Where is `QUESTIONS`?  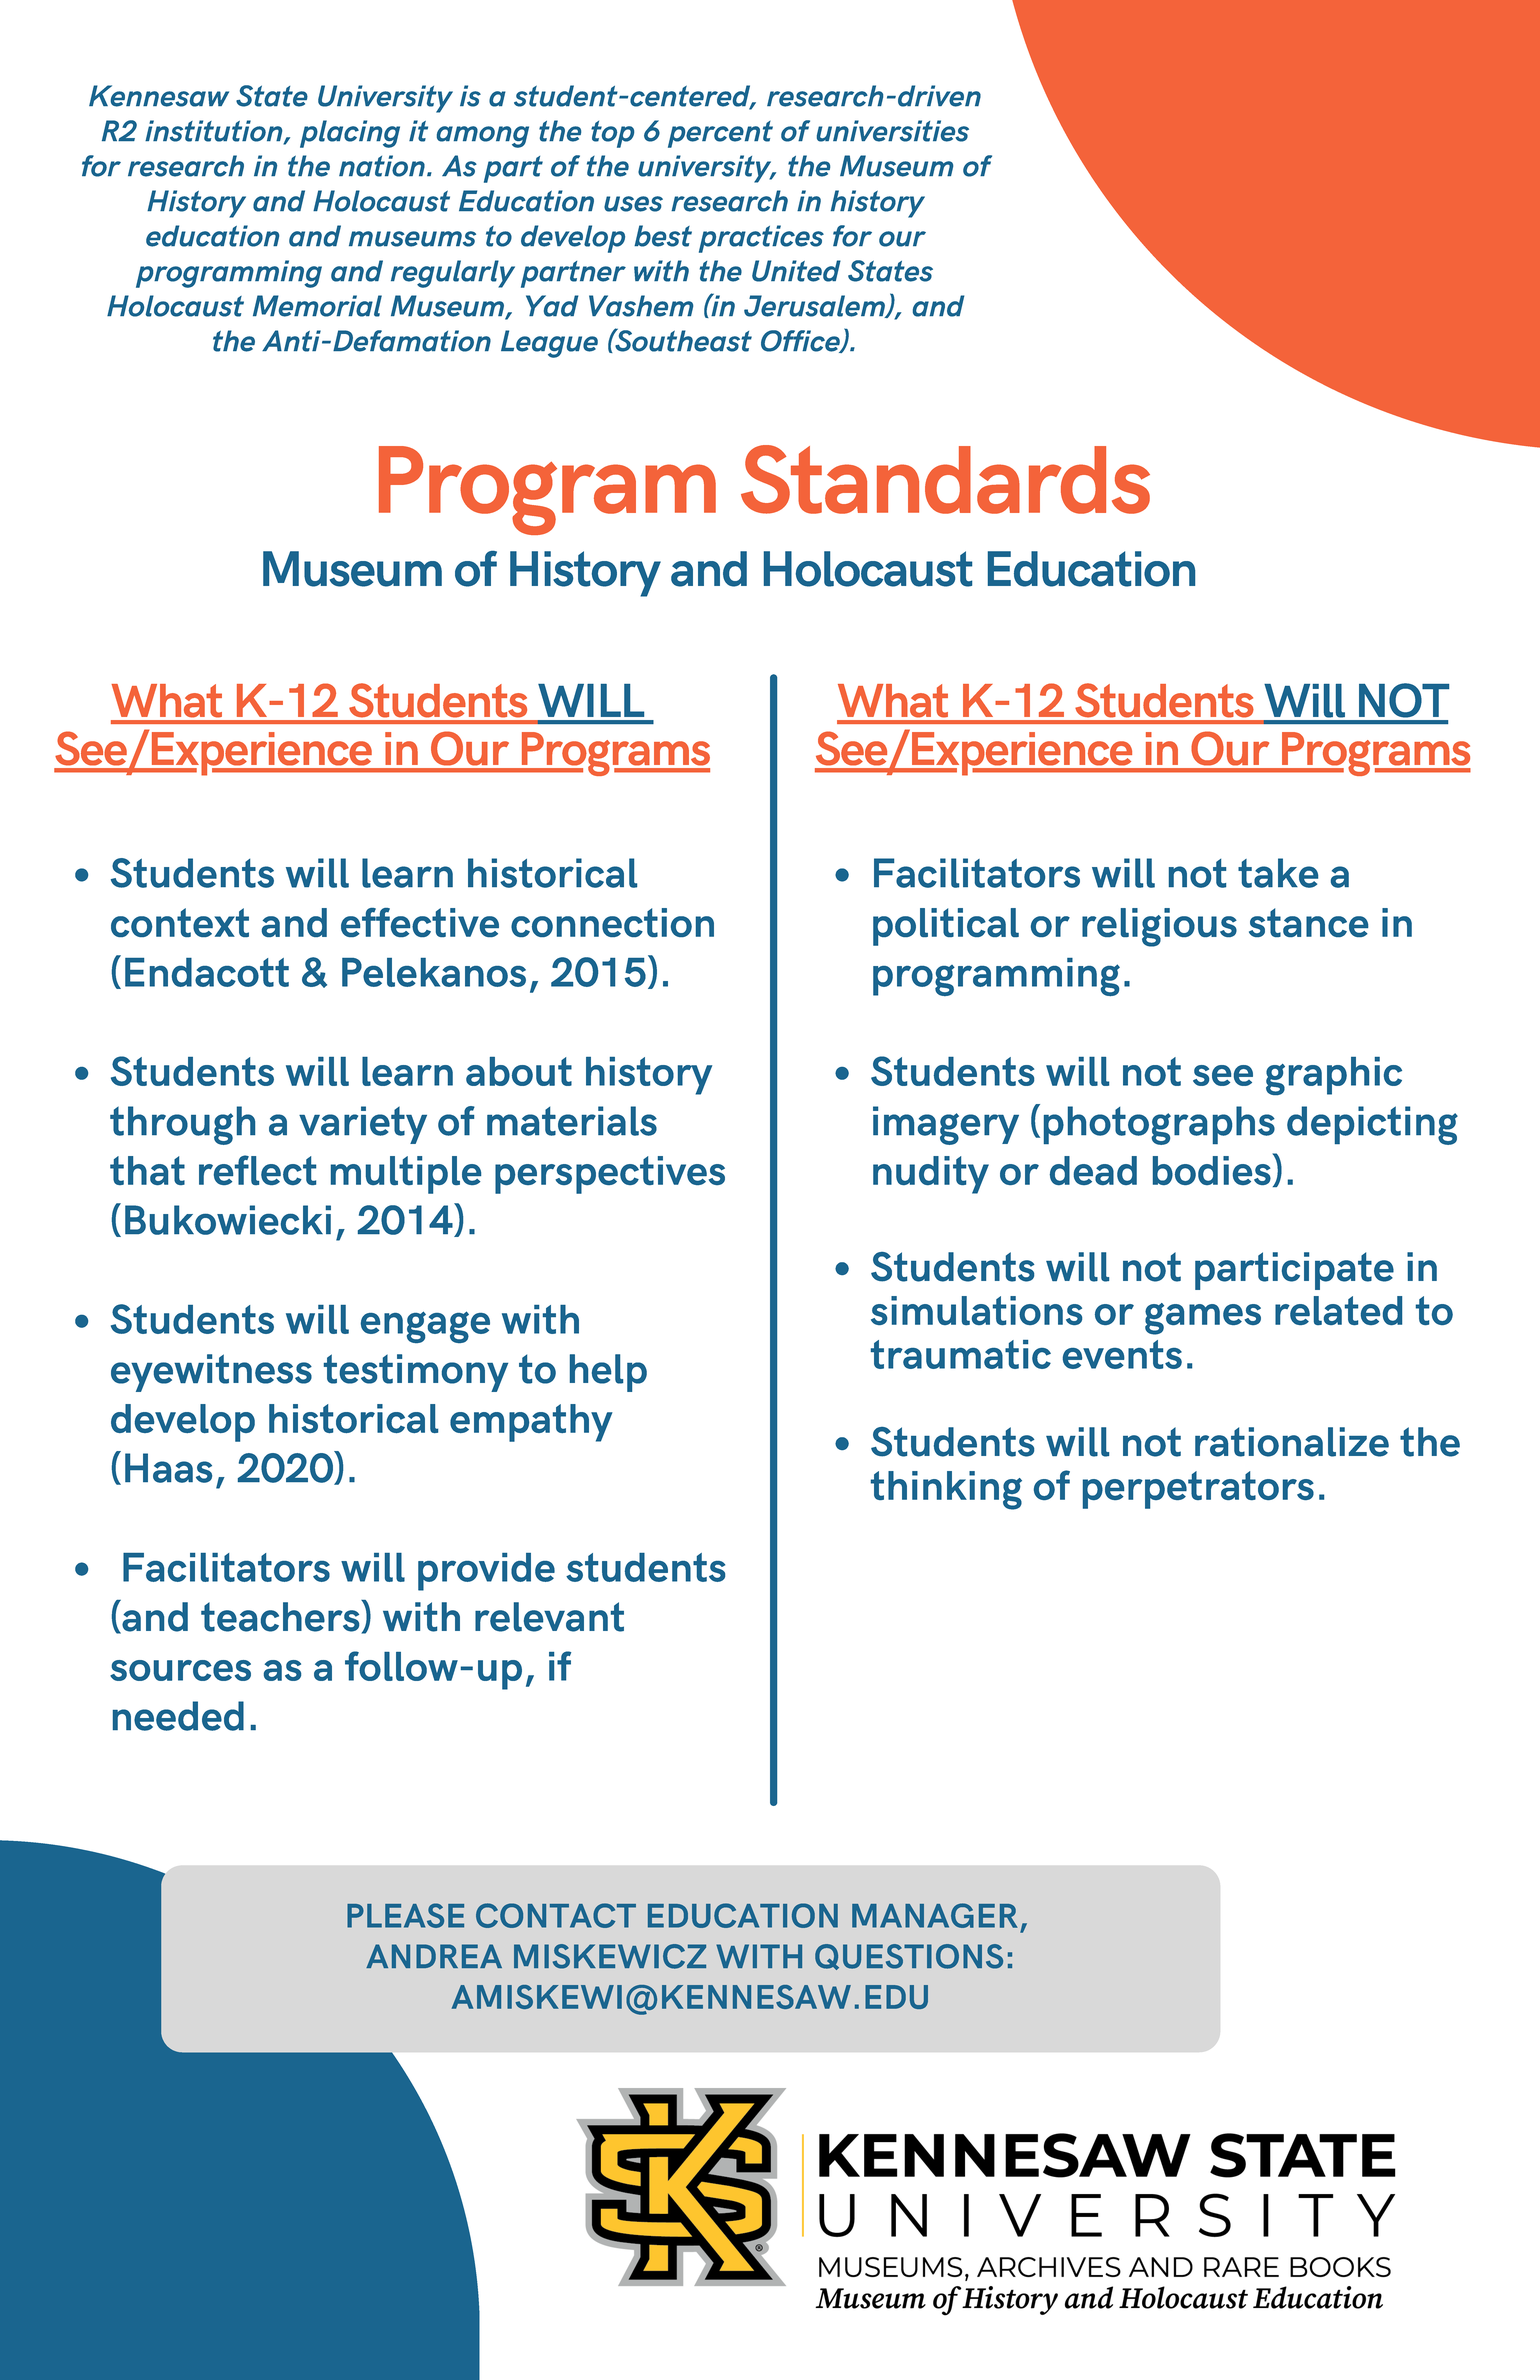 QUESTIONS is located at coordinates (909, 1957).
